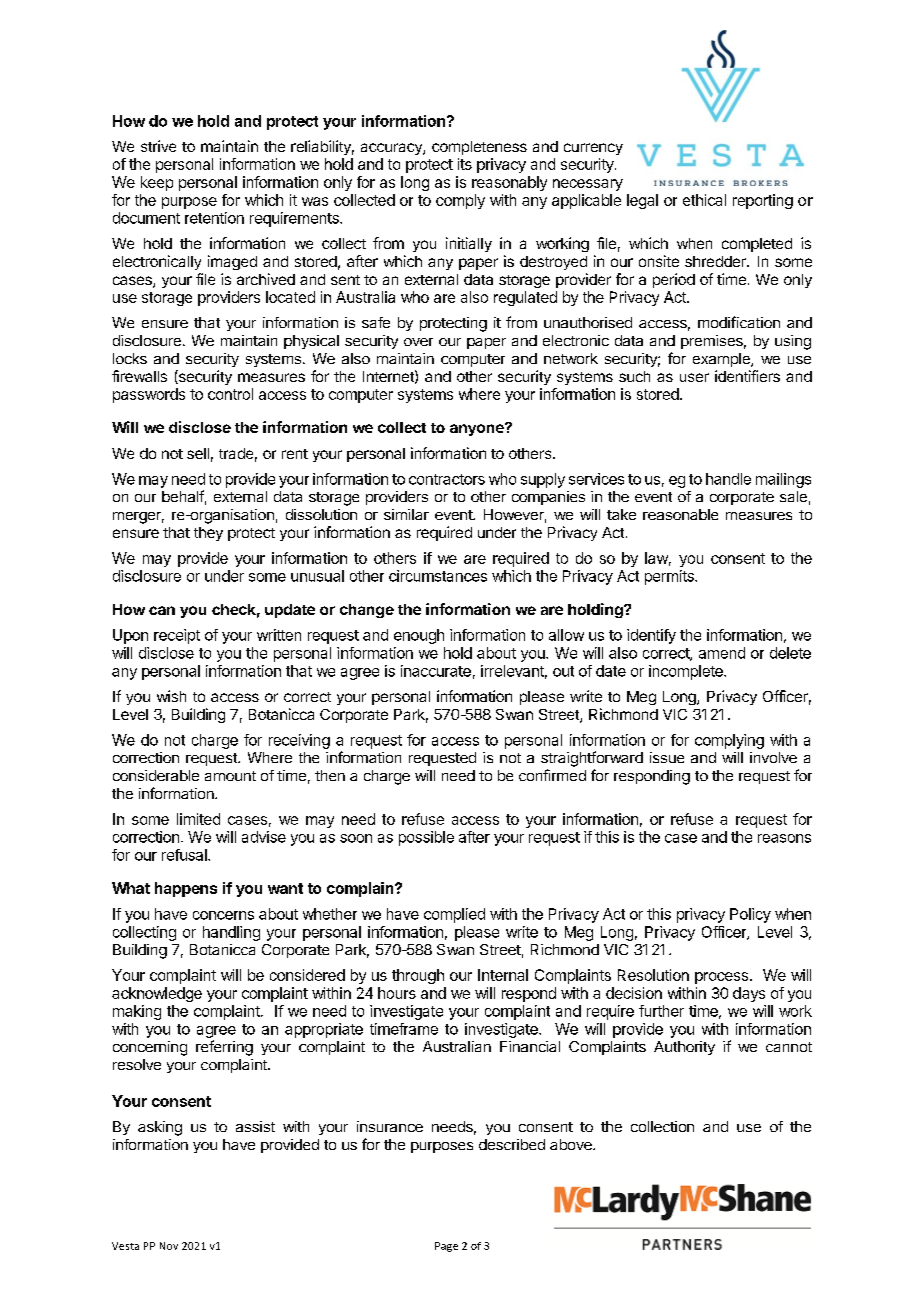 This screenshot has height=1308, width=924. What do you see at coordinates (704, 200) in the screenshot?
I see `ethical` at bounding box center [704, 200].
